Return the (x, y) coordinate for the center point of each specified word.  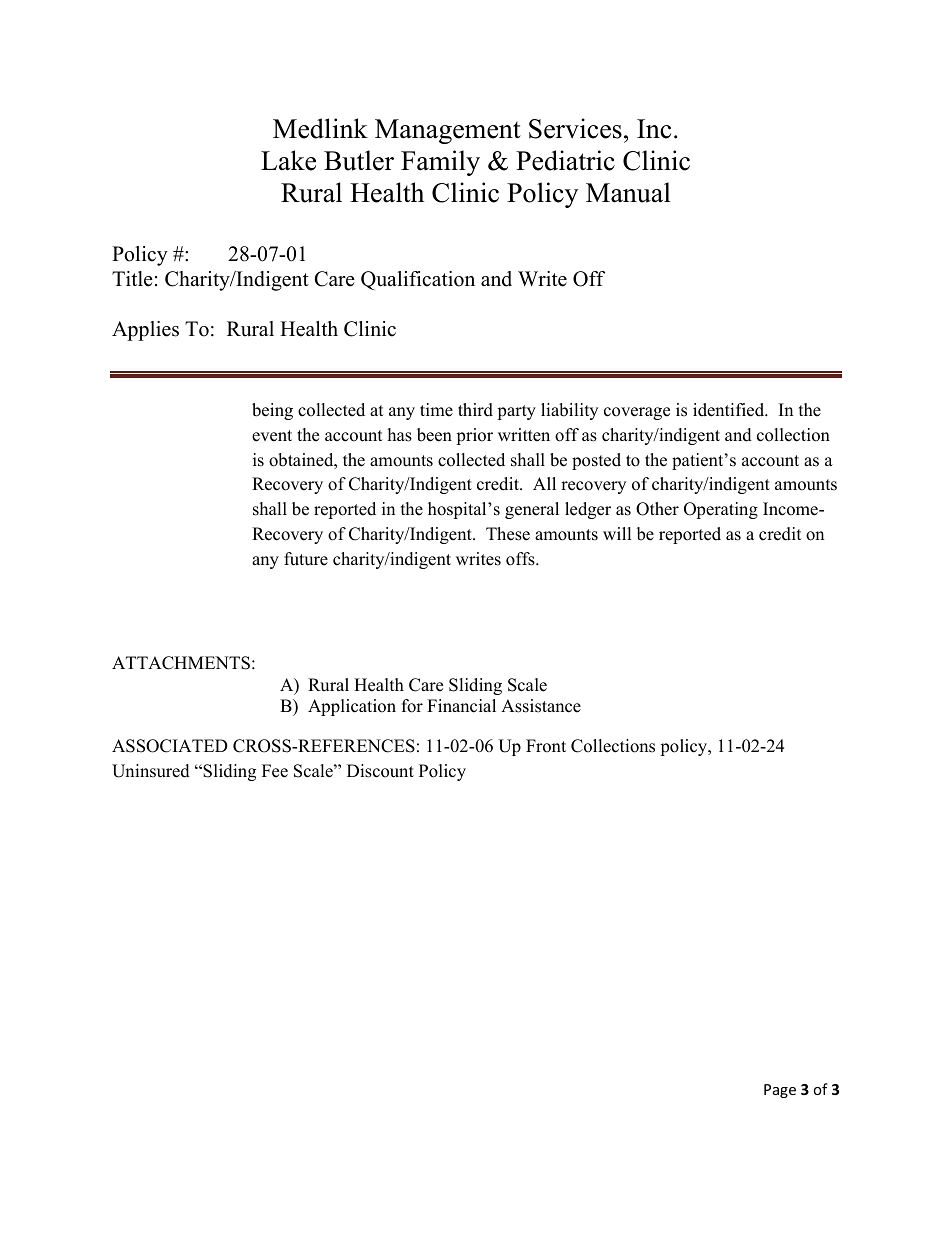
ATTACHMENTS (181, 663)
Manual (628, 192)
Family (440, 163)
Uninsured (151, 771)
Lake (288, 160)
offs (521, 559)
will (617, 533)
